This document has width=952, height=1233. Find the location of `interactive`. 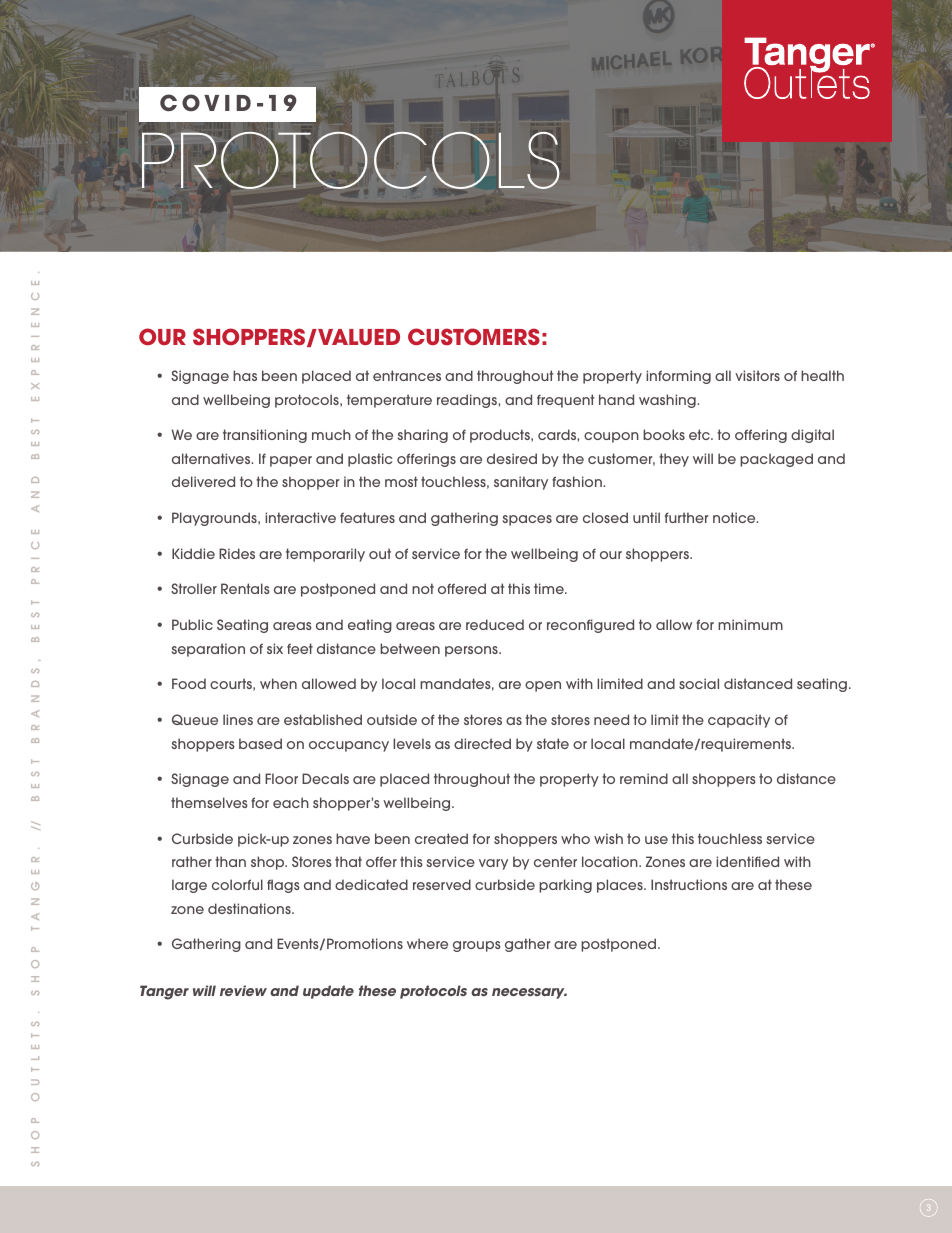

interactive is located at coordinates (300, 517).
